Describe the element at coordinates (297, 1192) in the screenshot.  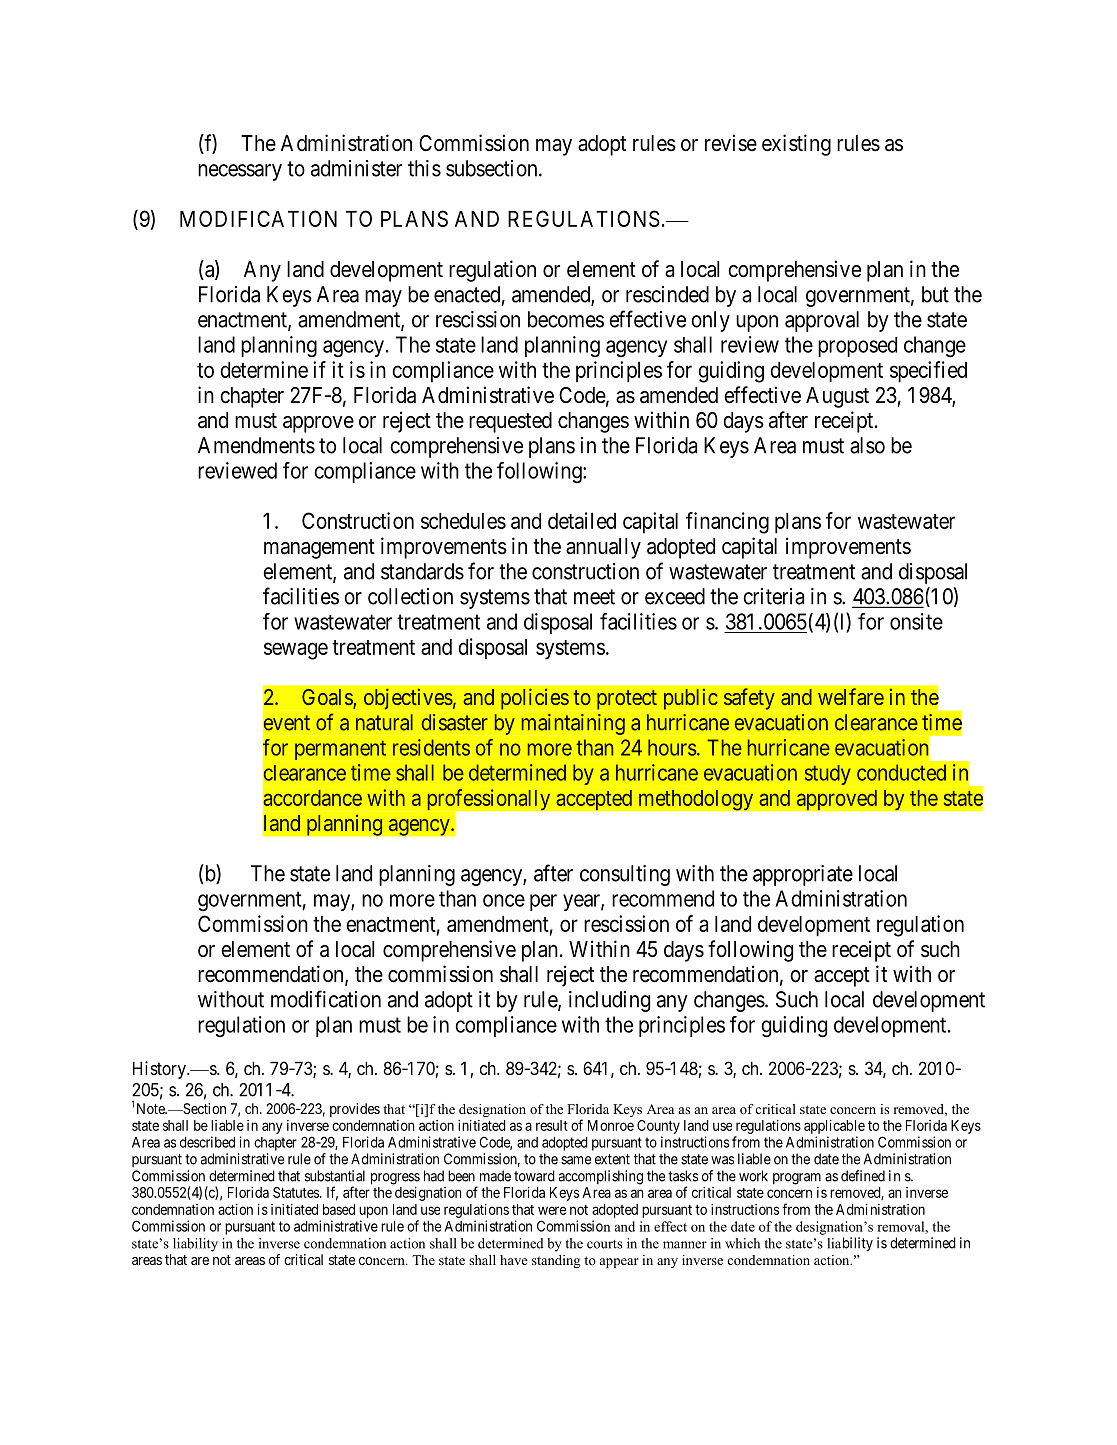
I see `Statutes` at that location.
